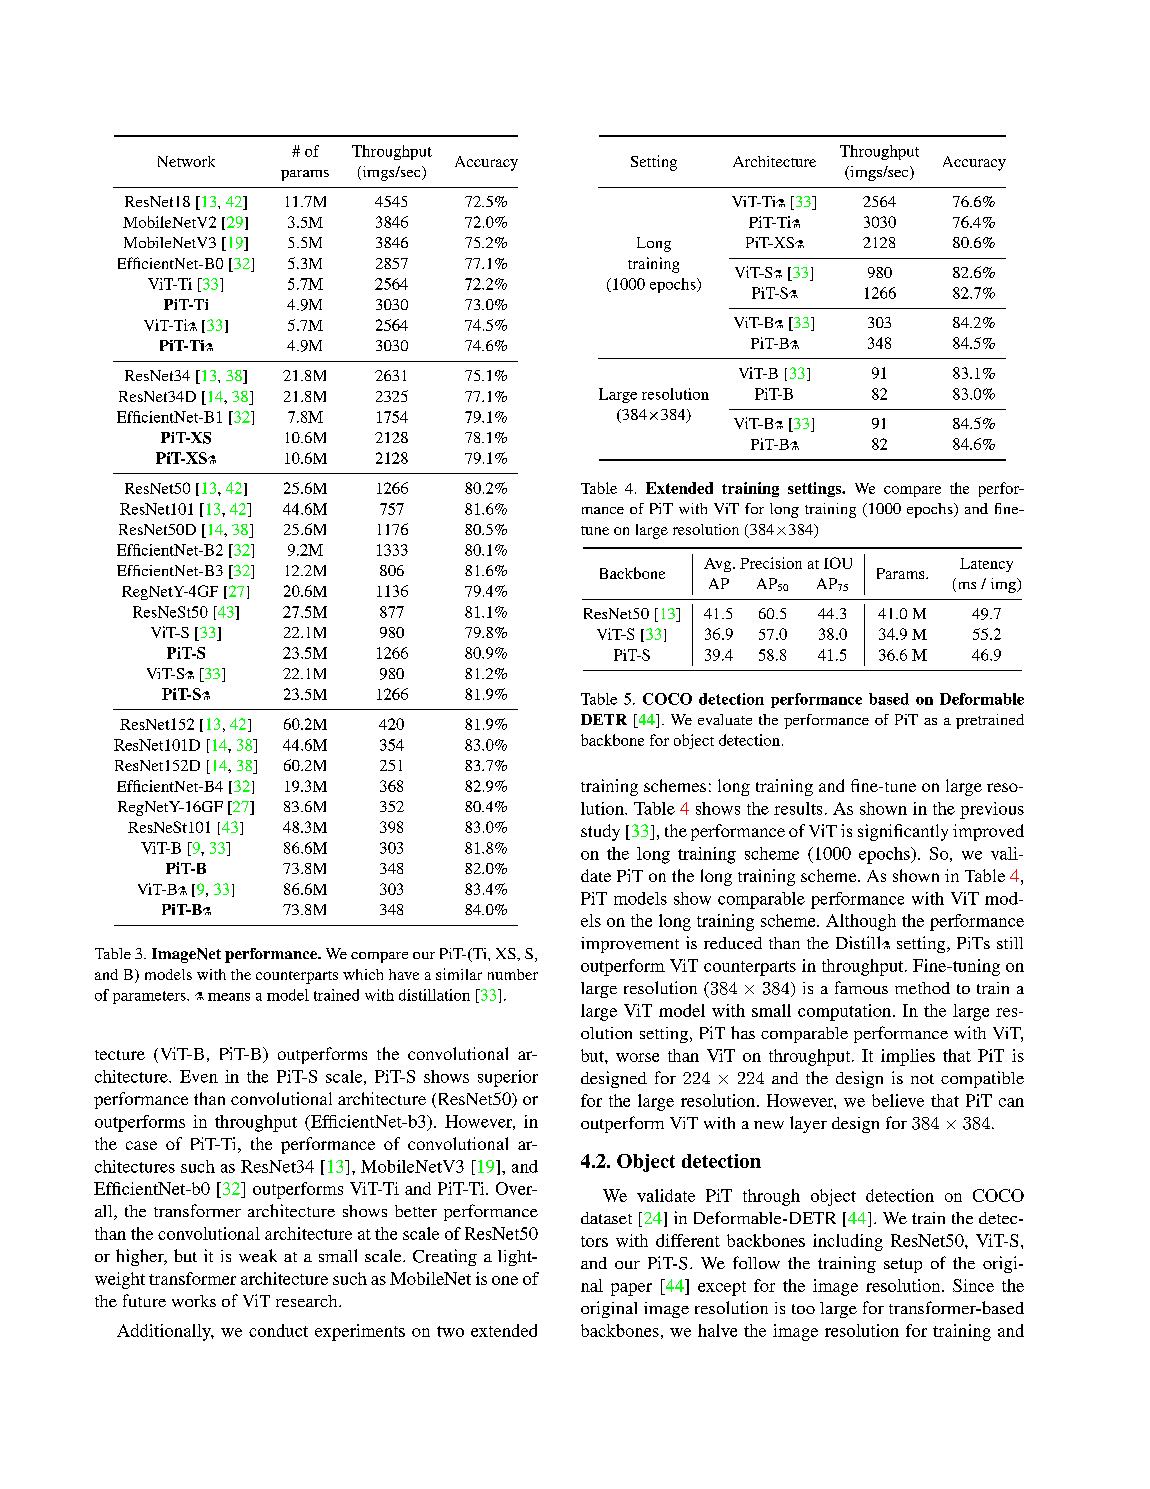  What do you see at coordinates (186, 161) in the screenshot?
I see `Network` at bounding box center [186, 161].
